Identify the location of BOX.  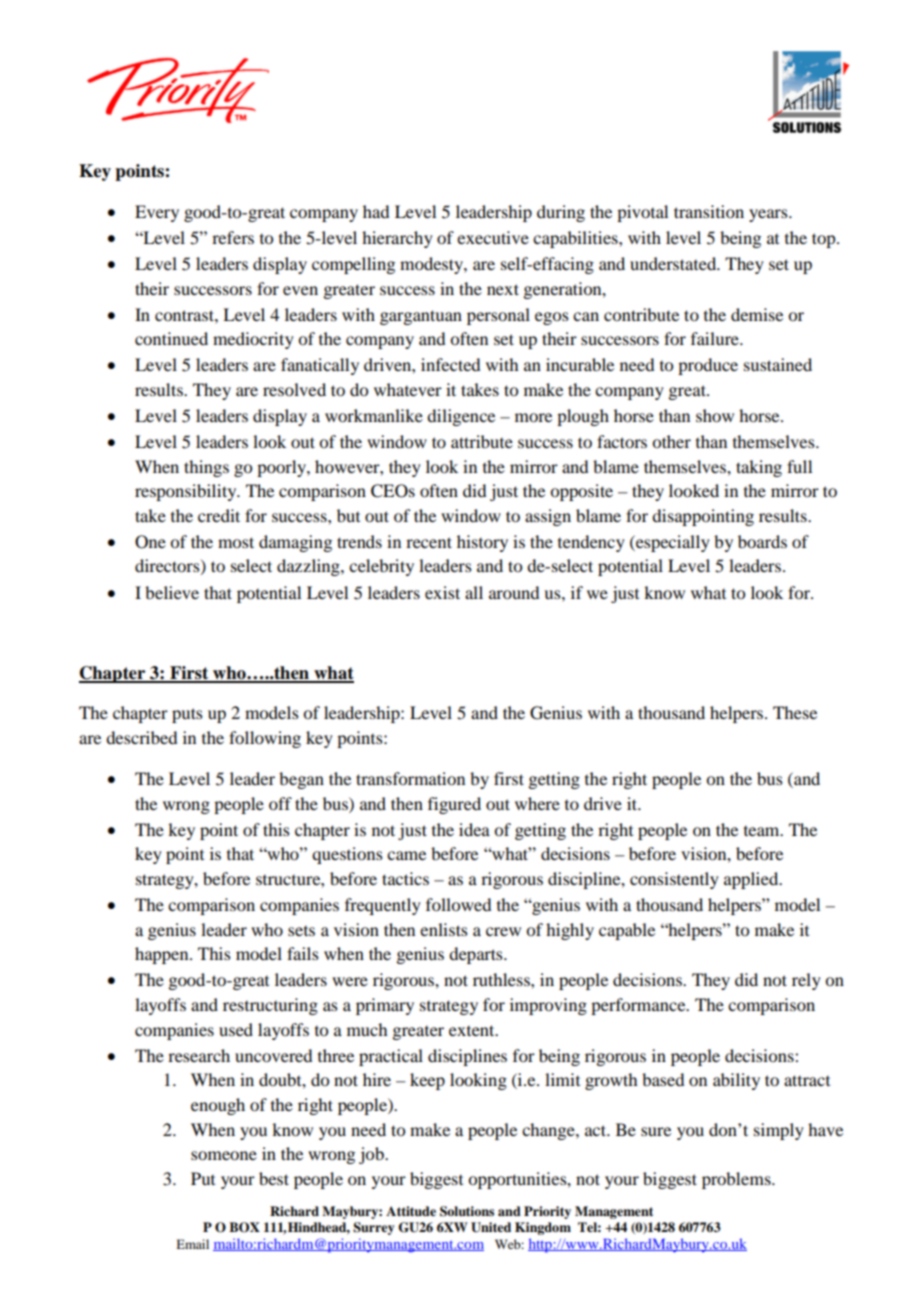
(244, 1227).
